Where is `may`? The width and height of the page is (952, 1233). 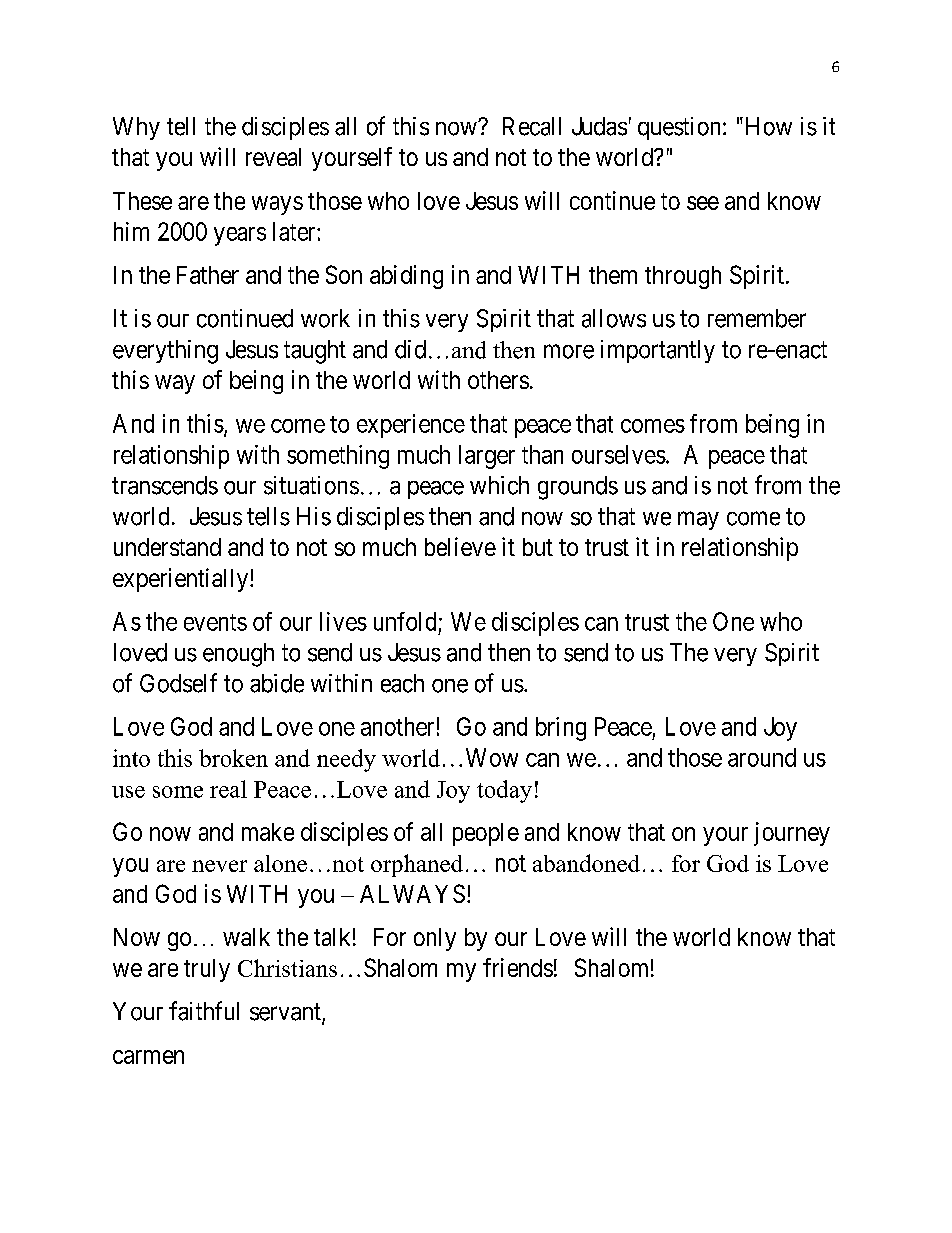 may is located at coordinates (698, 520).
